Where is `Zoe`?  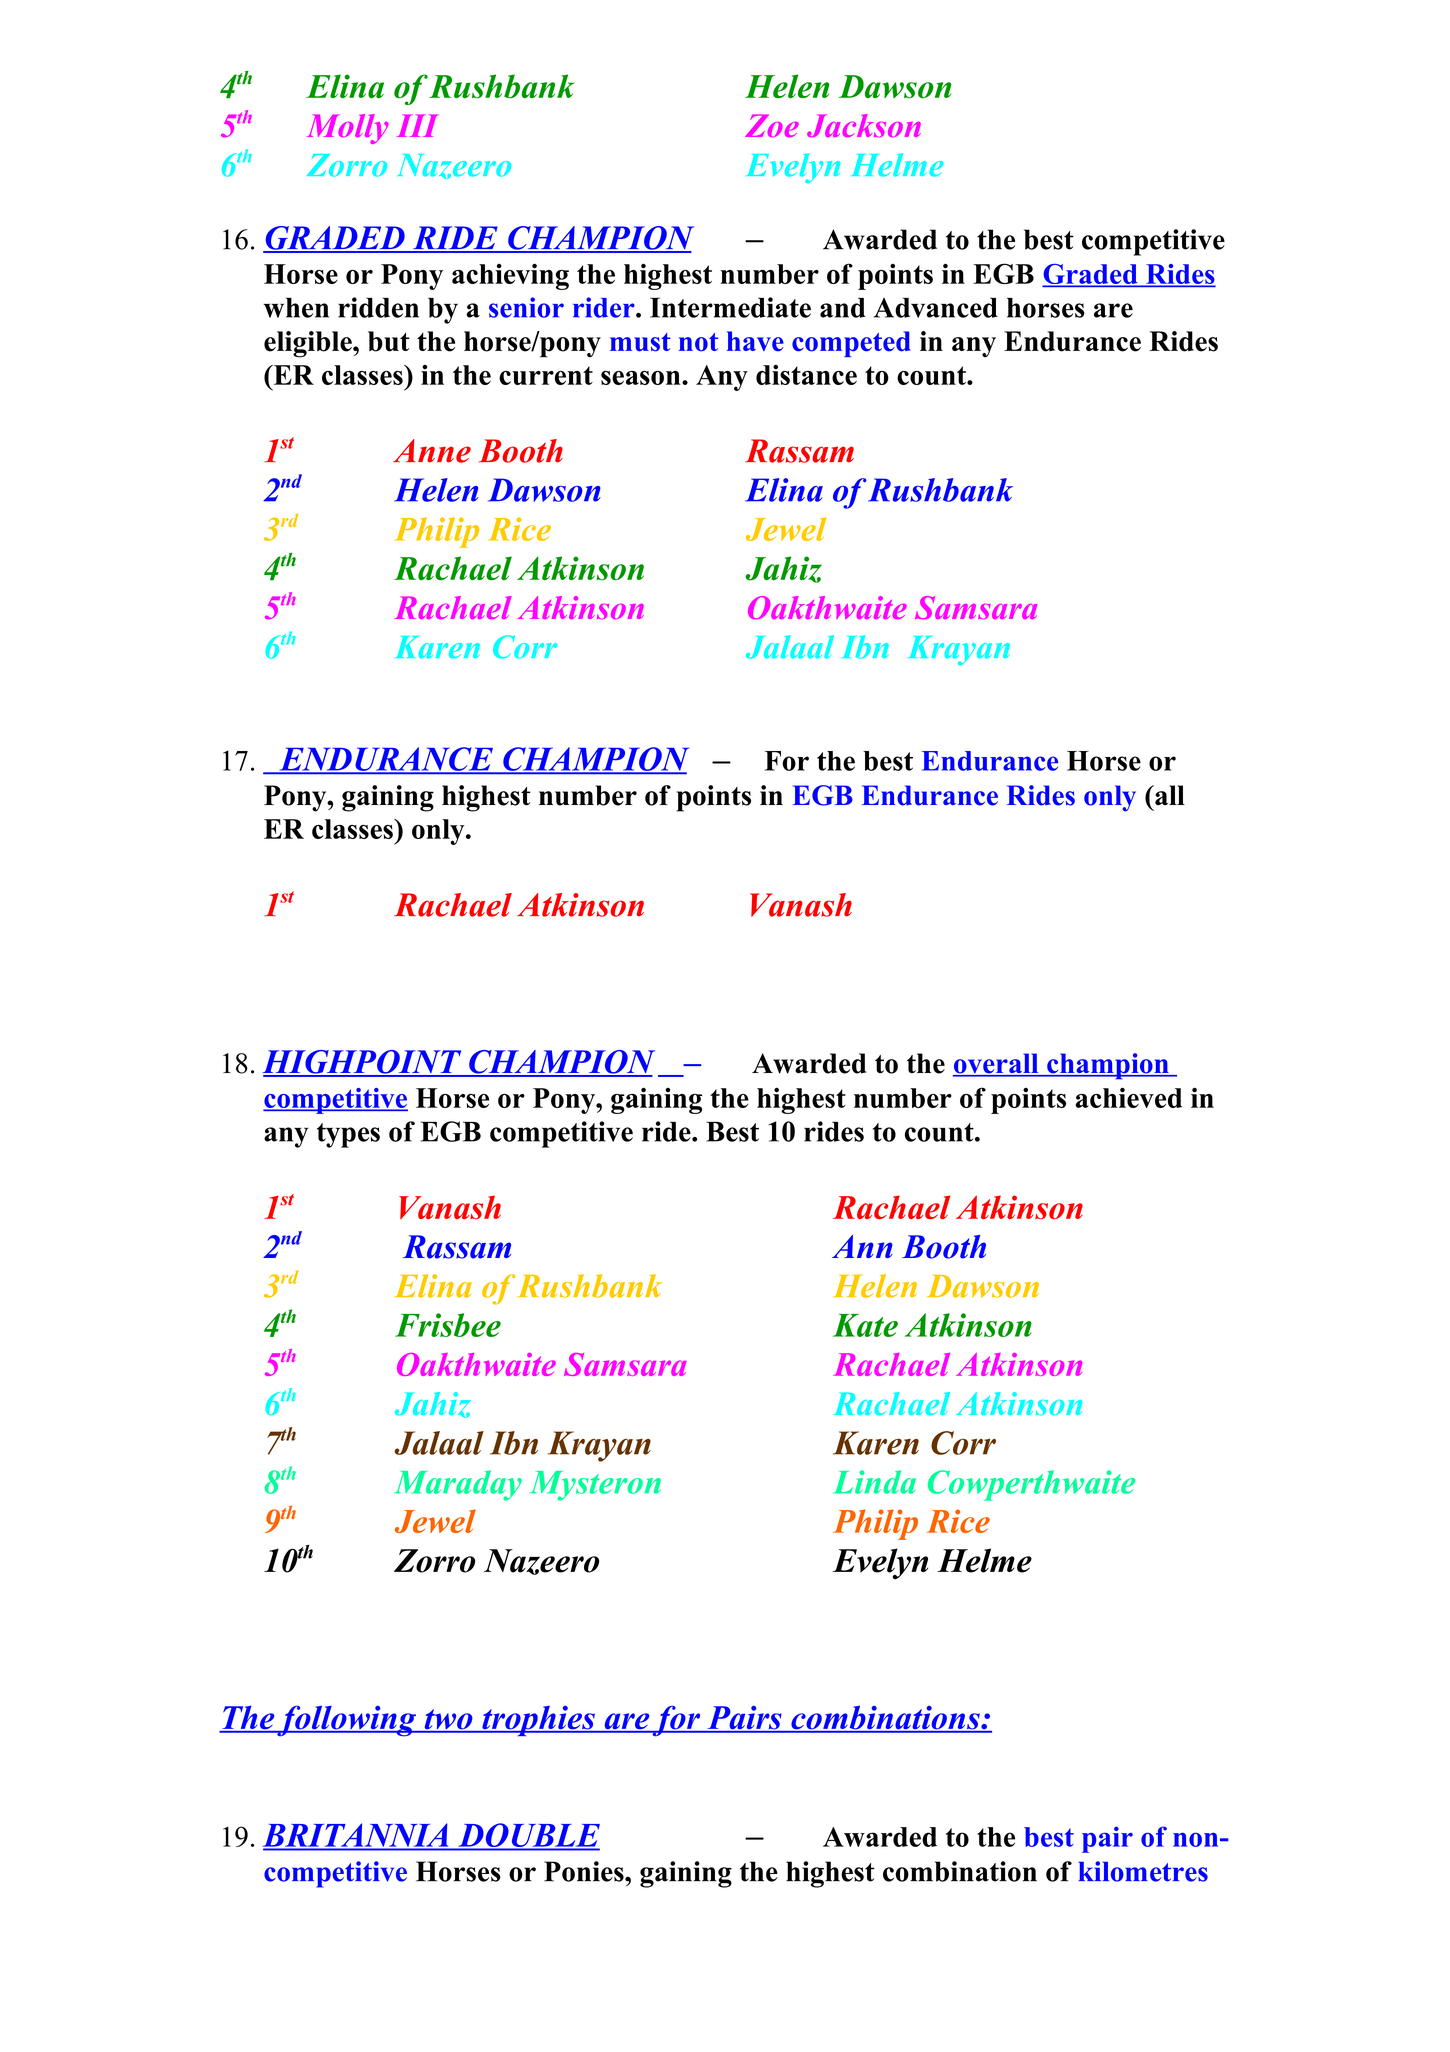 Zoe is located at coordinates (772, 125).
